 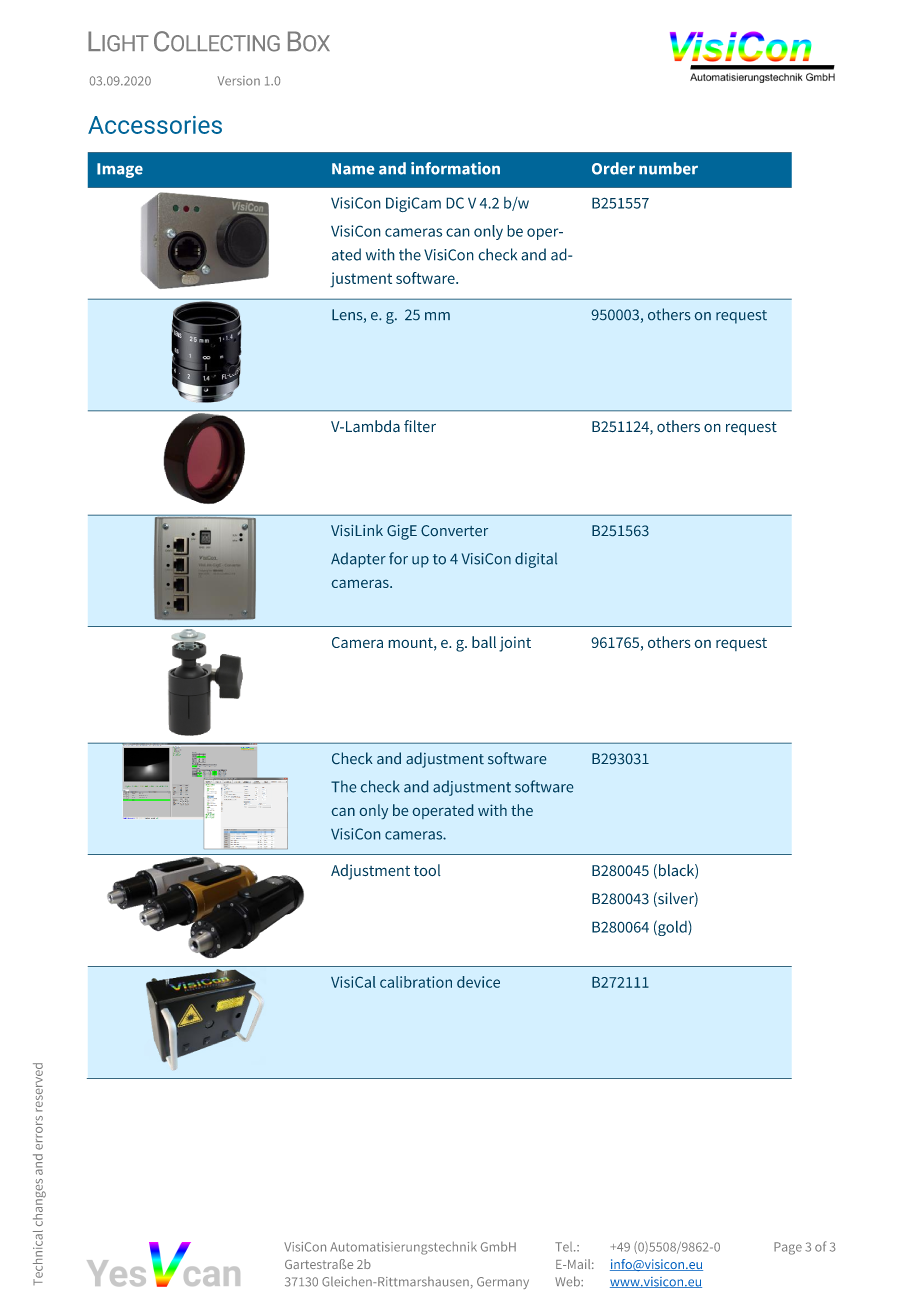 I want to click on Germany, so click(x=503, y=1283).
